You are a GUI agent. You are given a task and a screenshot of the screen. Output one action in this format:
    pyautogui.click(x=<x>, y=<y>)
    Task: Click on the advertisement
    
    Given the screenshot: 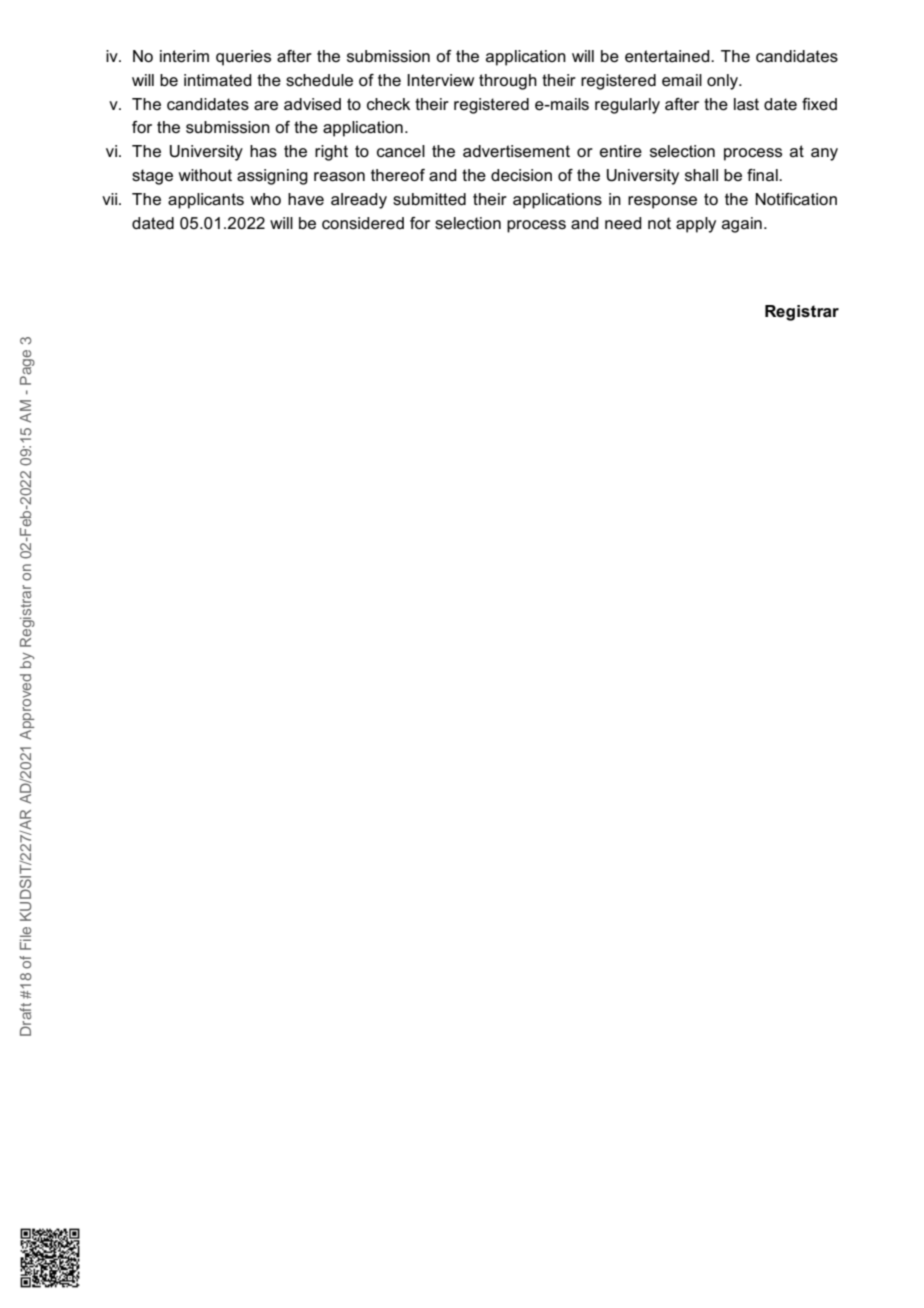 What is the action you would take?
    pyautogui.click(x=516, y=151)
